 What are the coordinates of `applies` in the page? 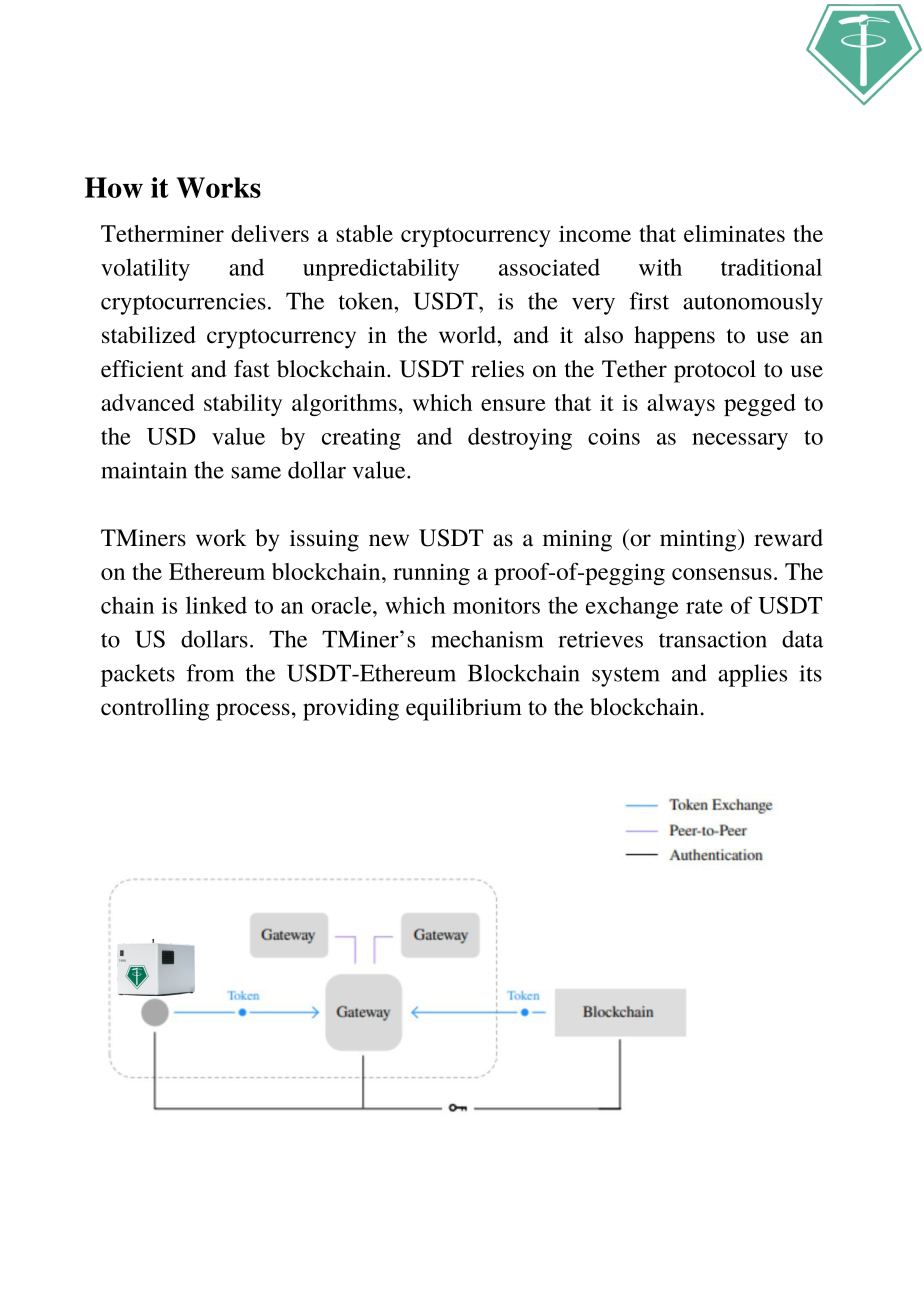 It's located at (752, 675).
